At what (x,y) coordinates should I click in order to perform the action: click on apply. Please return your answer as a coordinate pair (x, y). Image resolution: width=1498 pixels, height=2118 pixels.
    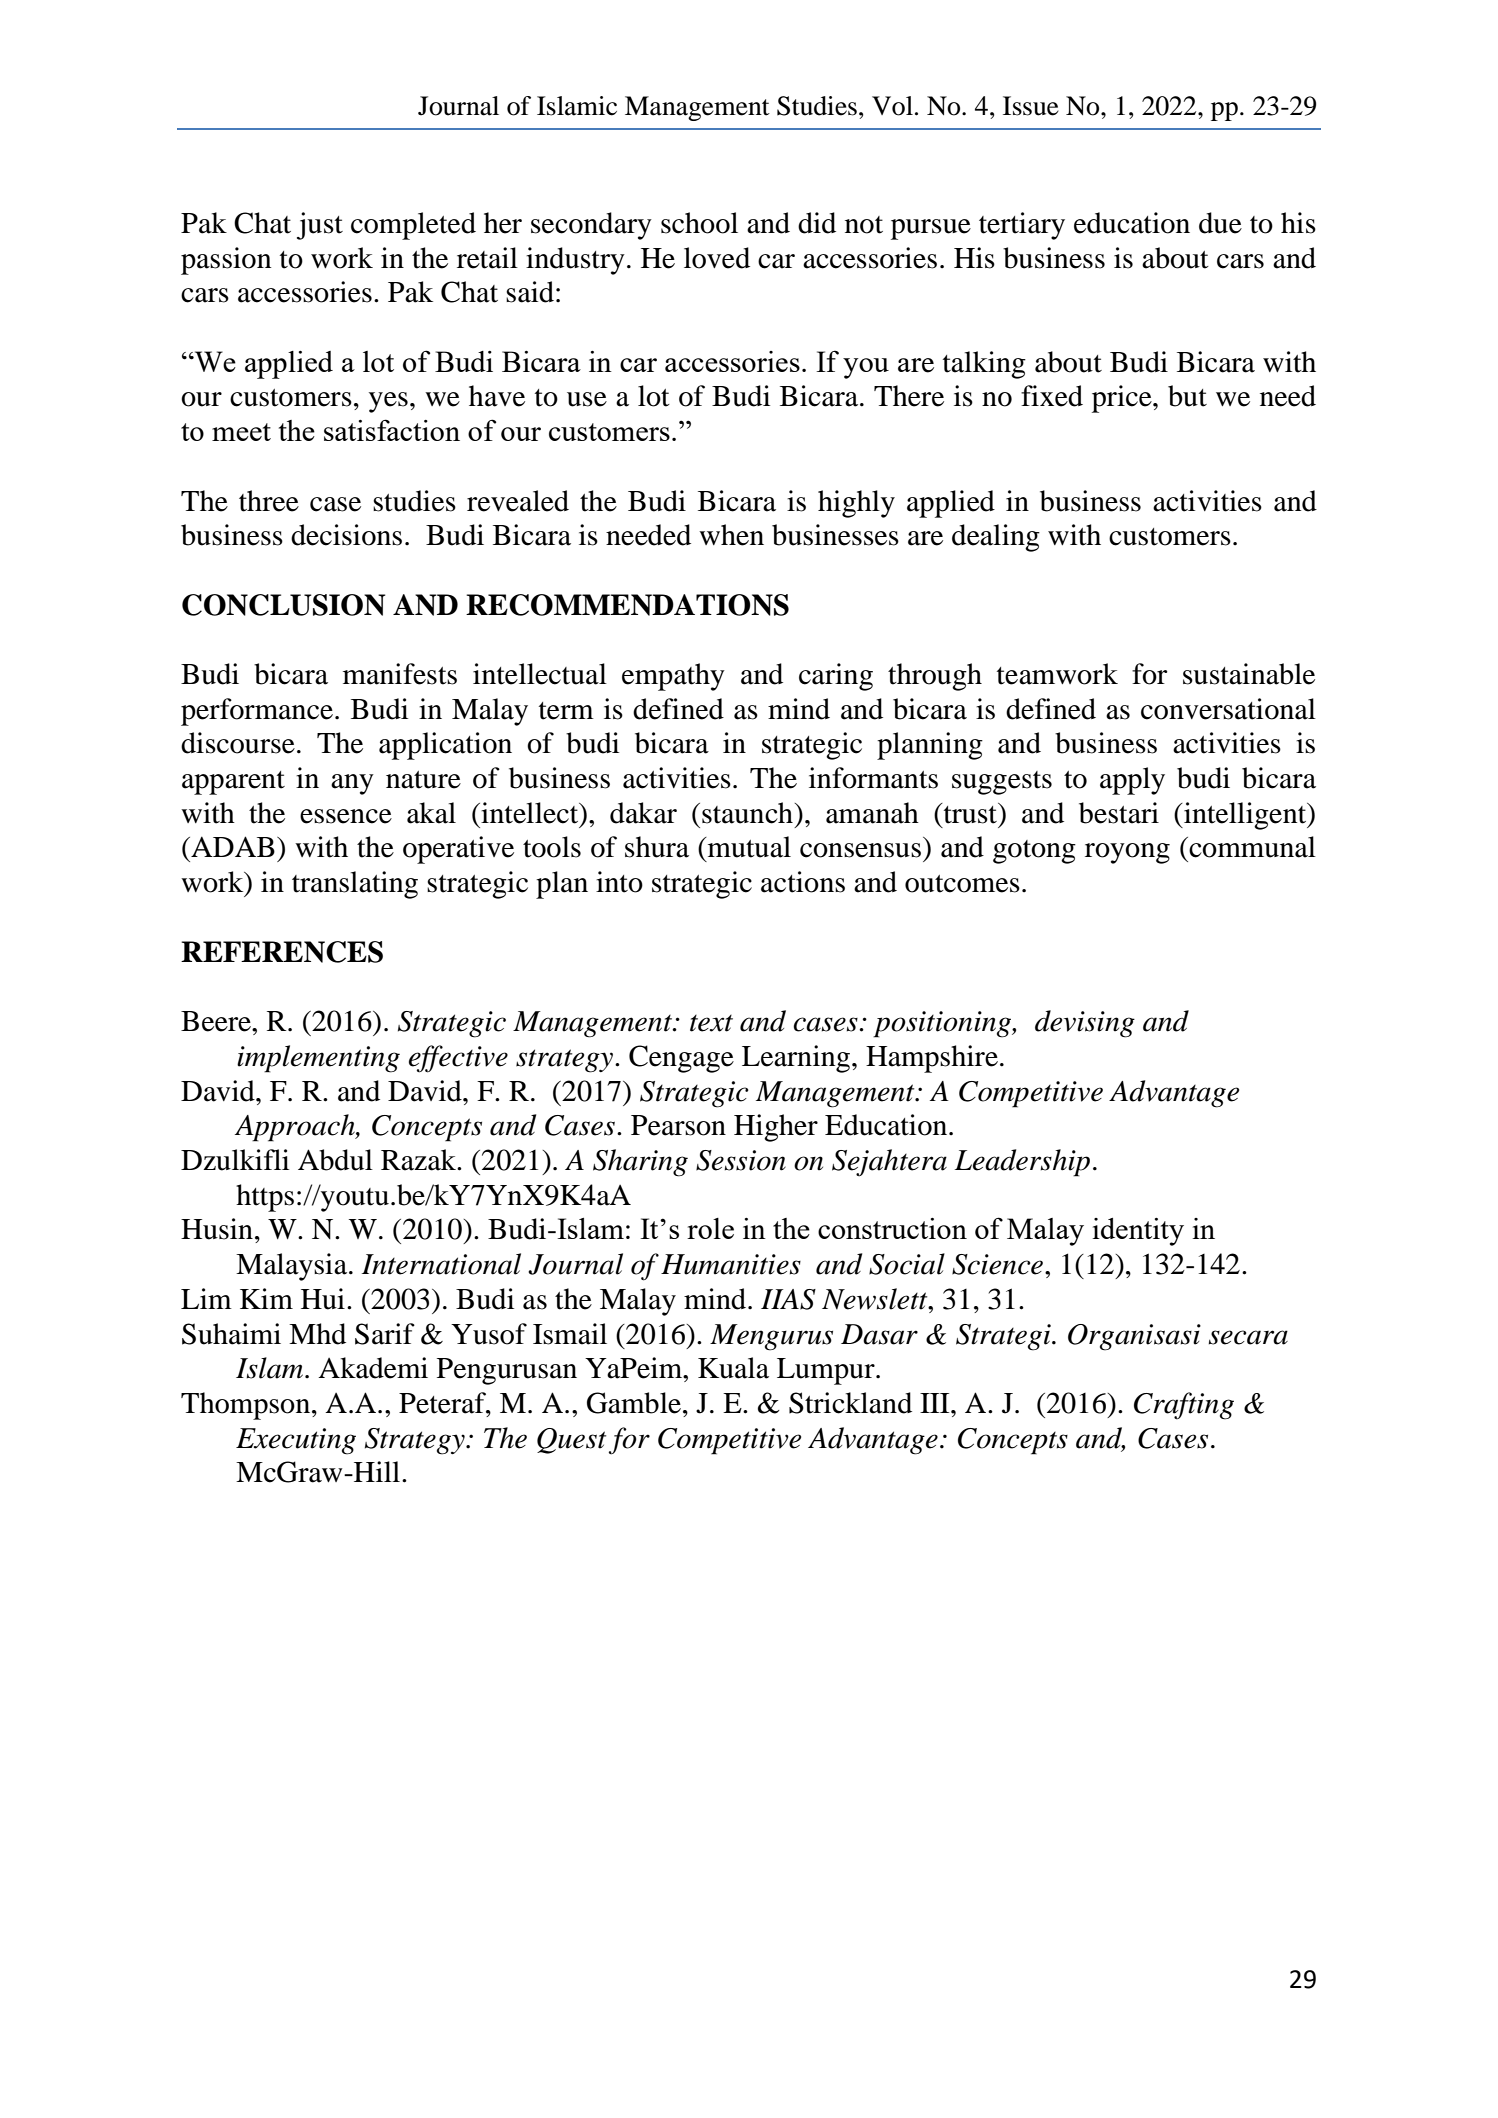
    Looking at the image, I should click on (1132, 781).
